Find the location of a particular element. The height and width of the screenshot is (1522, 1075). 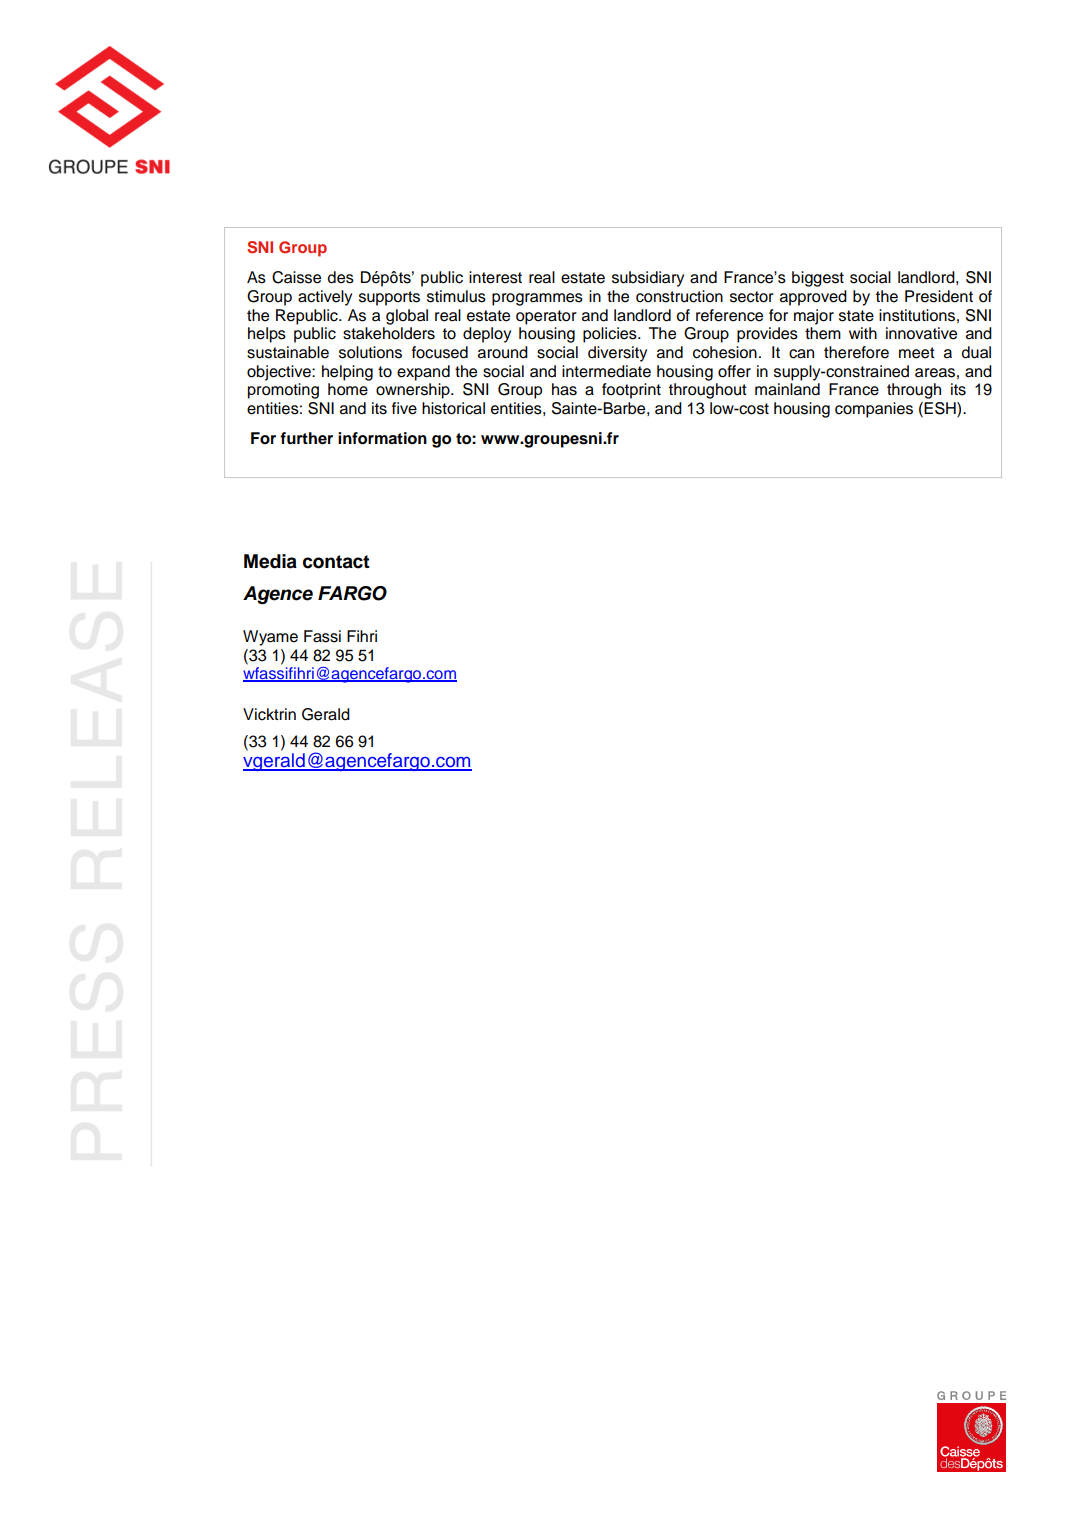

historical is located at coordinates (453, 408).
